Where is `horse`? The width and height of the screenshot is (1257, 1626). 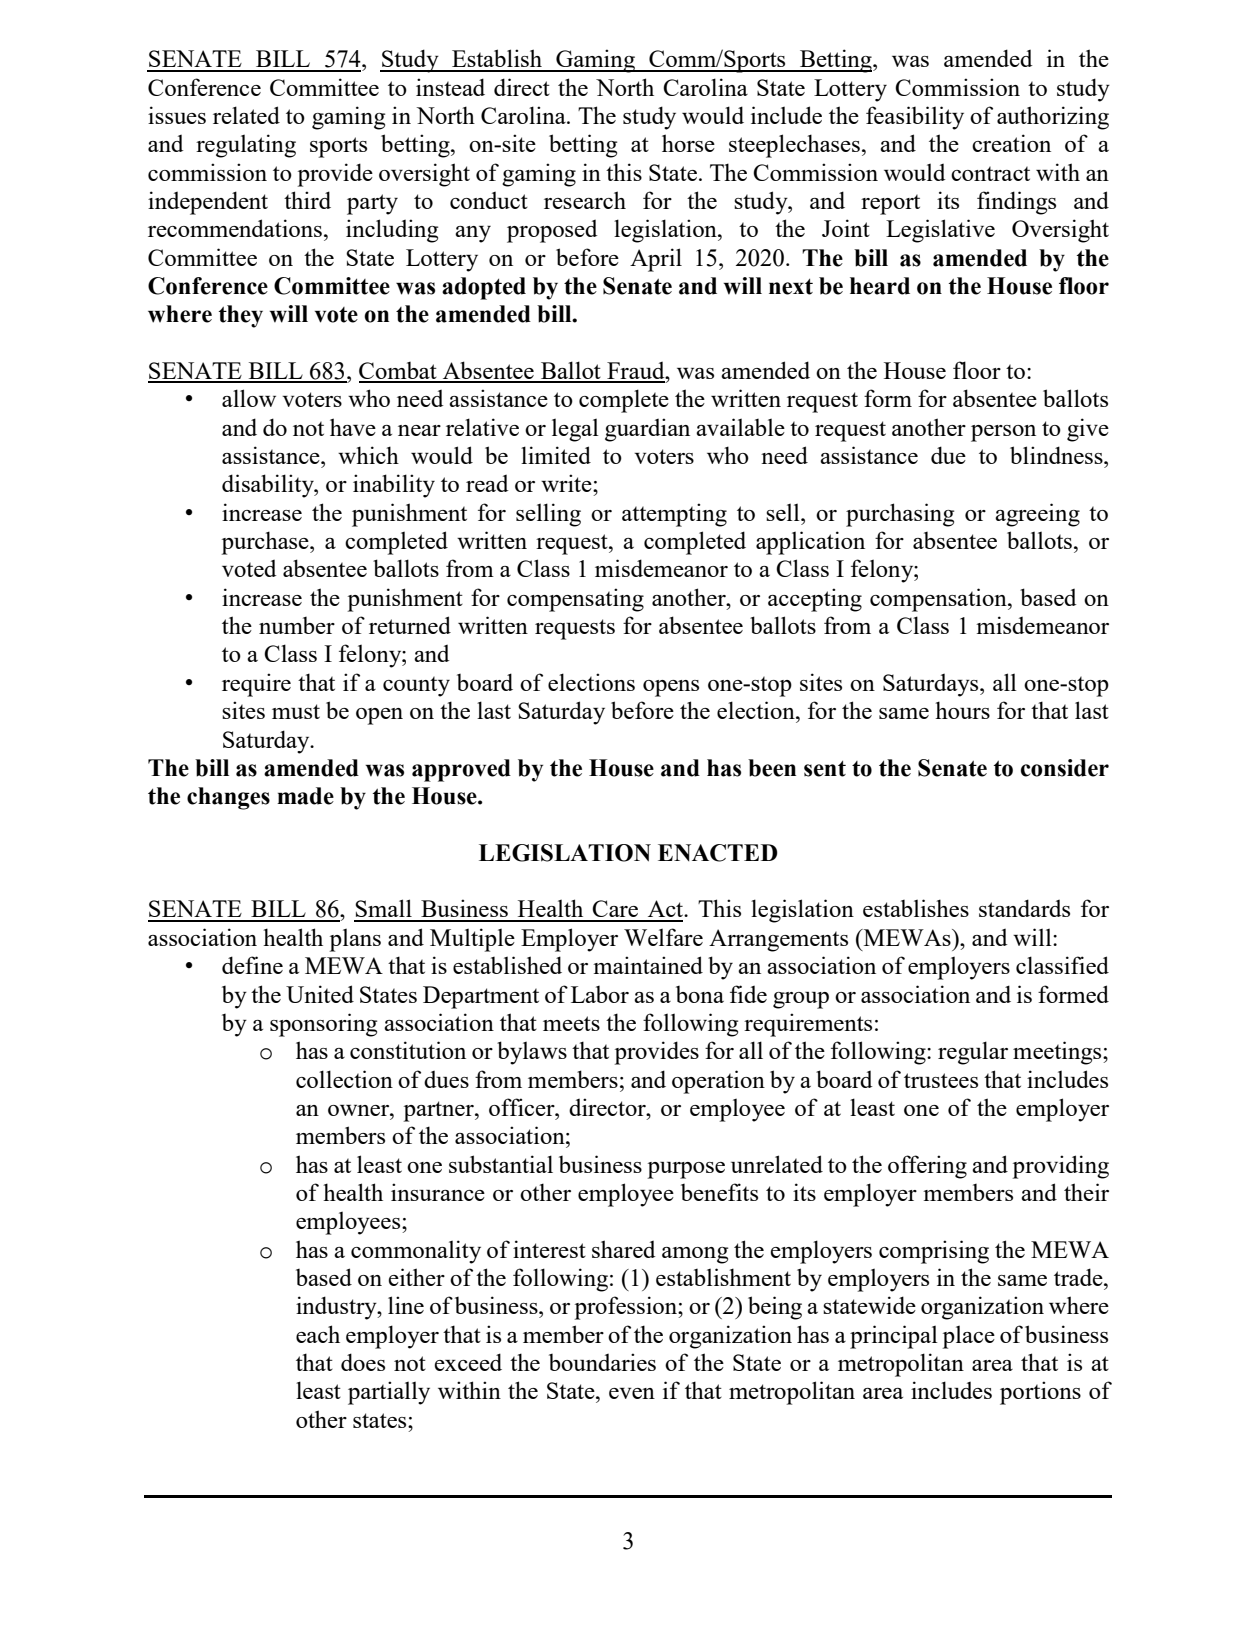
horse is located at coordinates (688, 143).
